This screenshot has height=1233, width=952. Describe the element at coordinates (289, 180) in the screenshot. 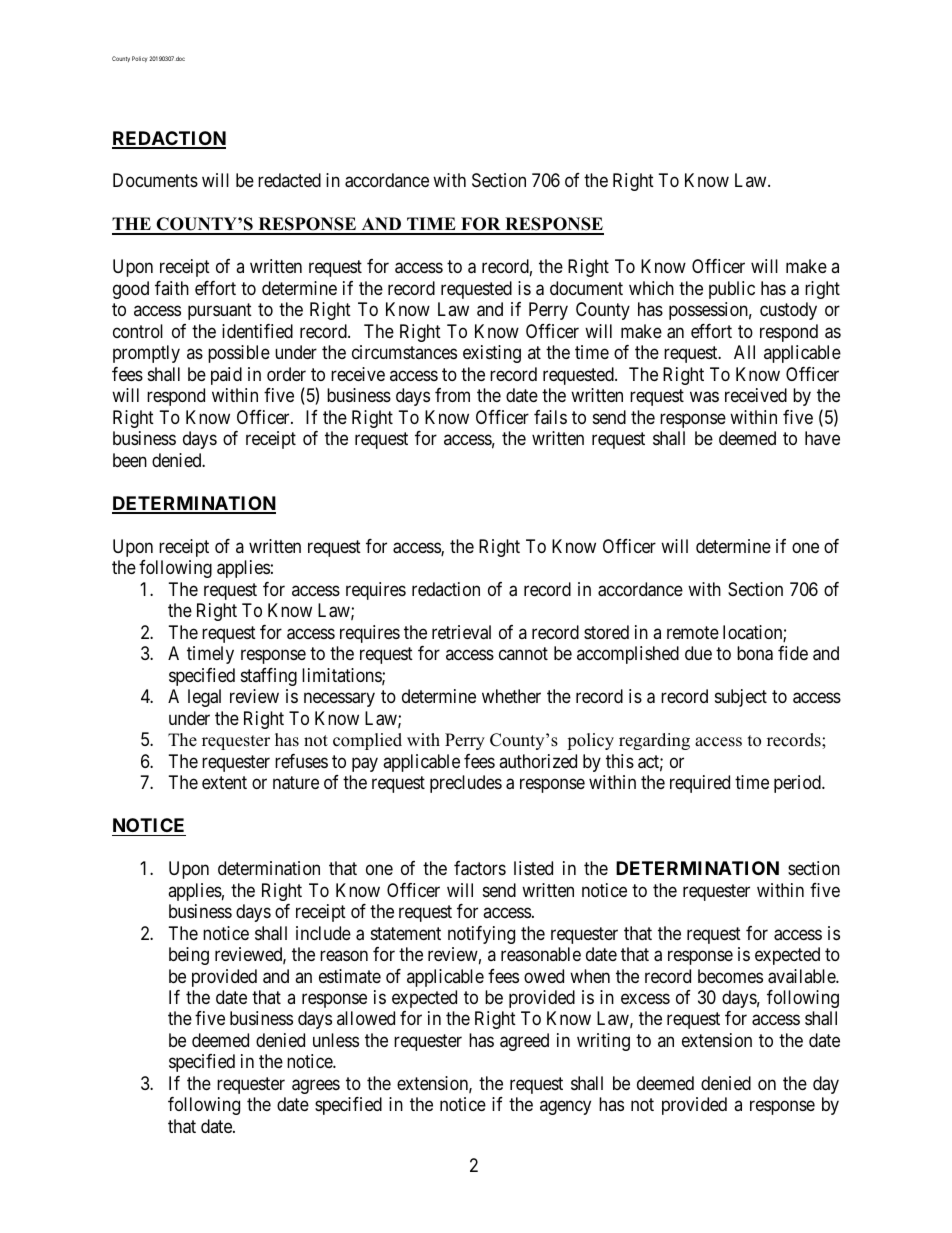

I see `redacted` at that location.
